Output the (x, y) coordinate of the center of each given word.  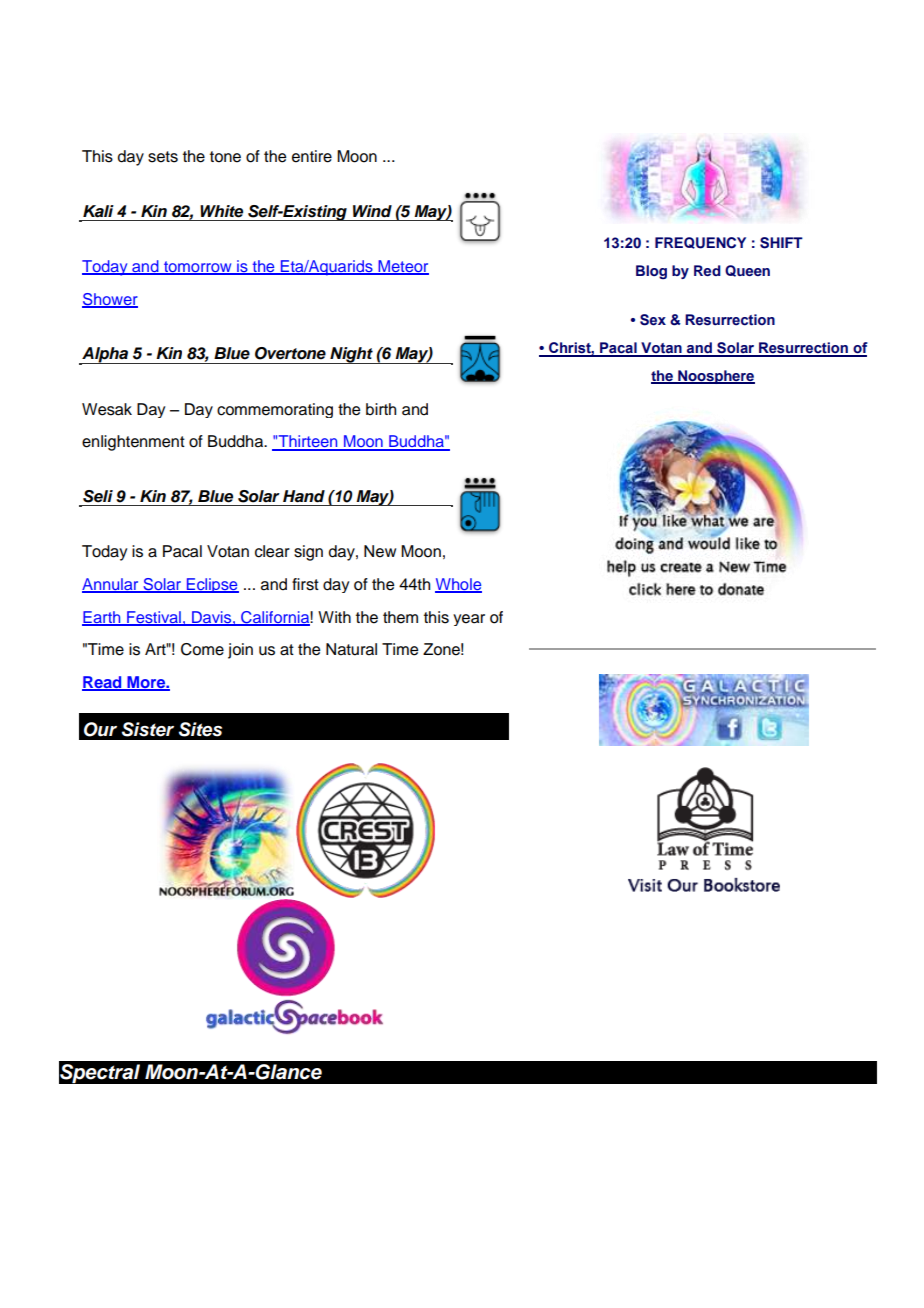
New (380, 551)
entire (312, 156)
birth (381, 409)
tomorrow (197, 268)
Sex (653, 320)
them (400, 617)
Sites (200, 729)
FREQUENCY (700, 243)
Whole (458, 585)
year (469, 620)
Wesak (107, 409)
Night (351, 355)
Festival (154, 618)
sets (163, 157)
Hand (304, 496)
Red (707, 270)
